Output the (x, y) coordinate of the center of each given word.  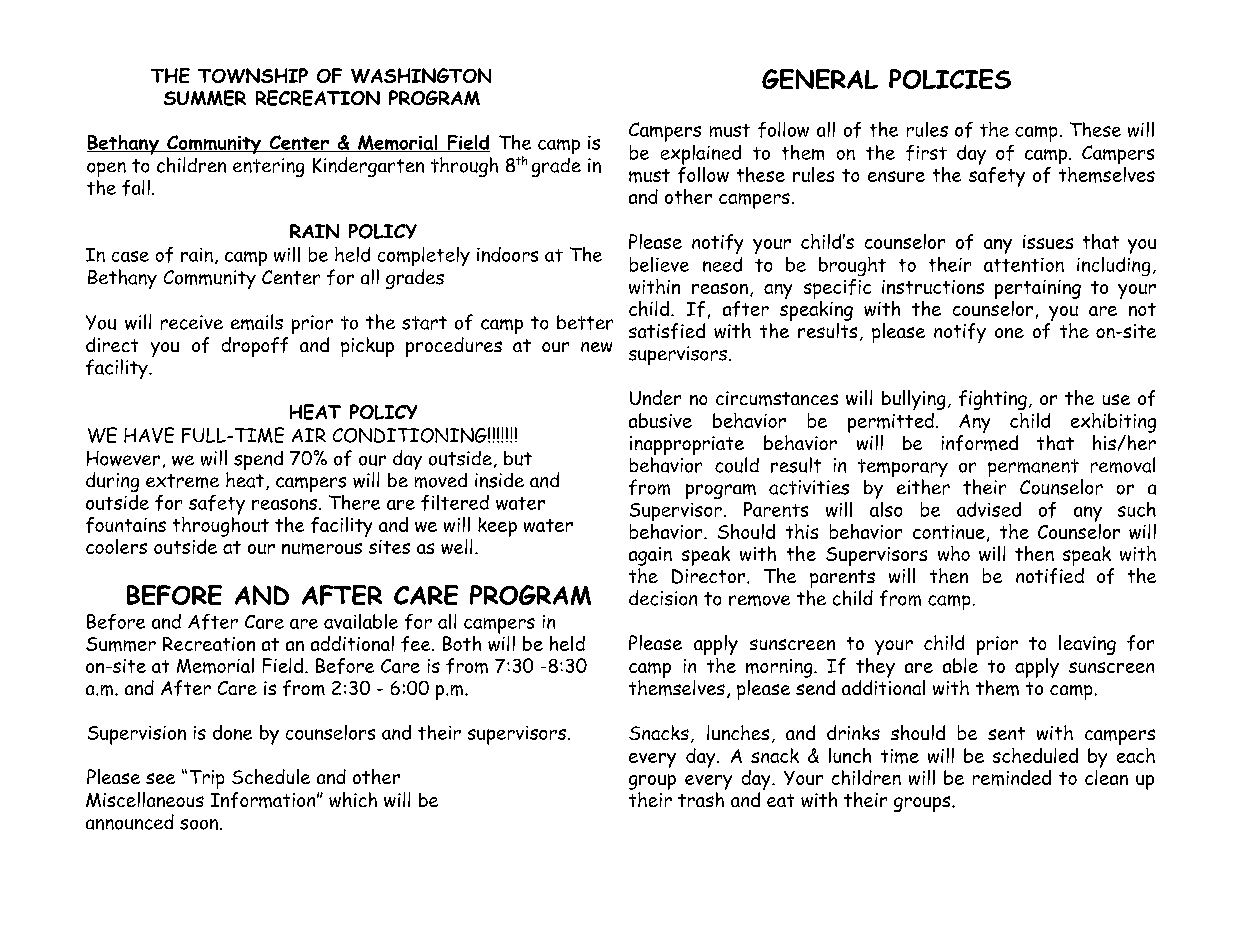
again (650, 556)
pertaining (1038, 289)
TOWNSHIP (253, 75)
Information (263, 800)
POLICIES (950, 79)
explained (701, 155)
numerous (322, 549)
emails (257, 322)
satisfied (667, 331)
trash (702, 798)
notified (1050, 574)
